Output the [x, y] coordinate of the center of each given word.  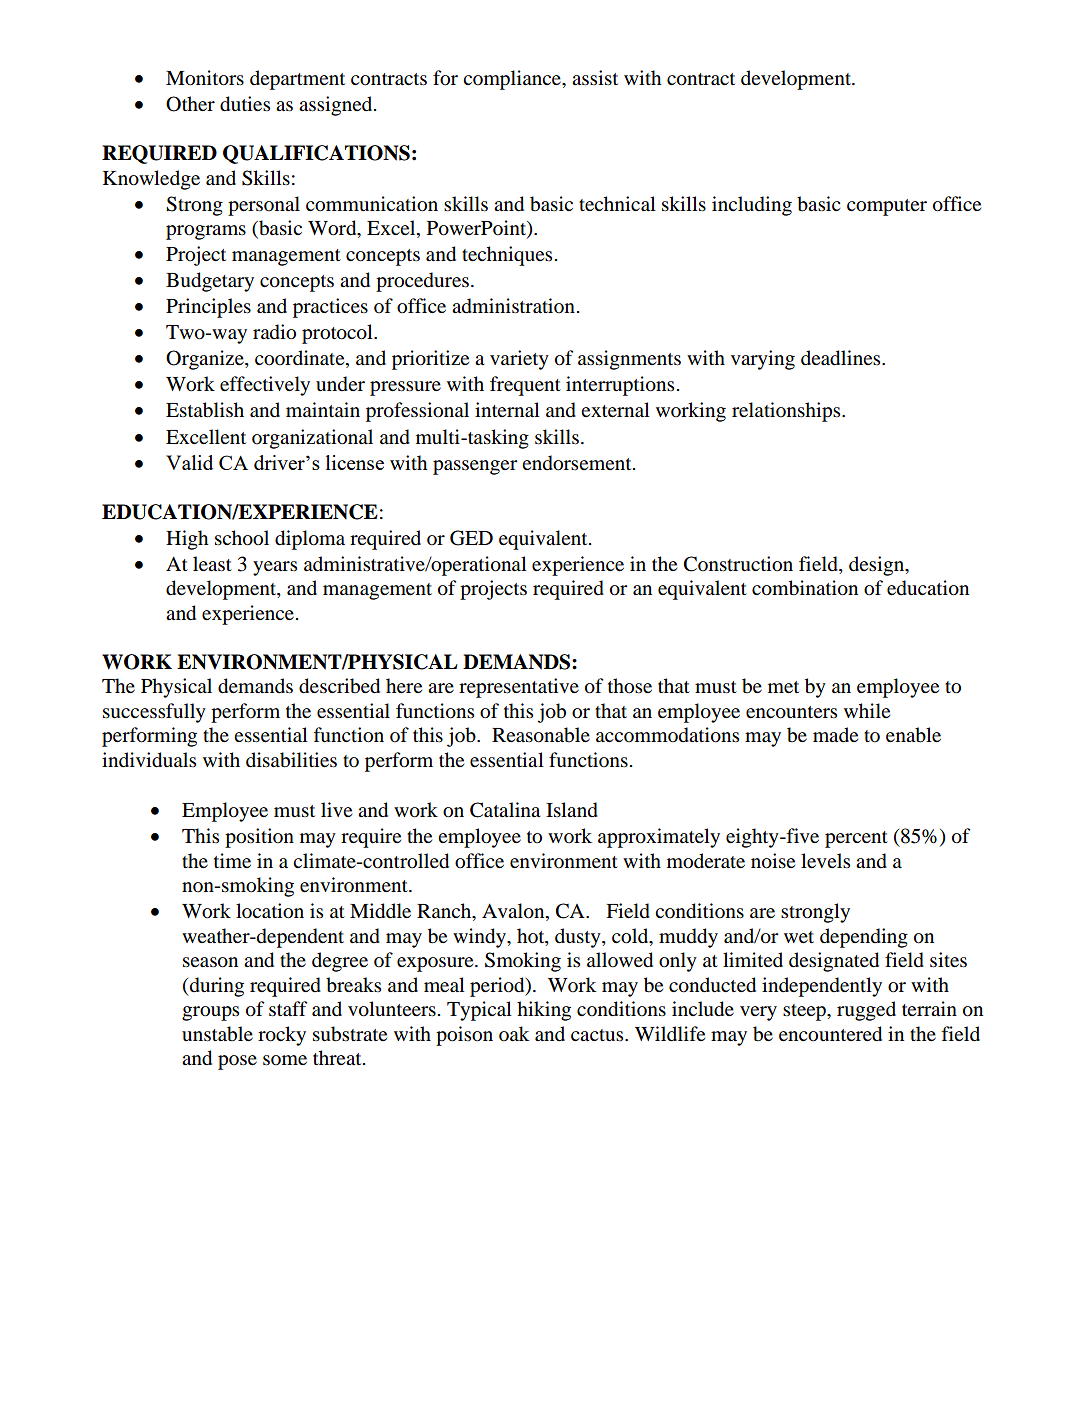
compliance [513, 80]
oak [514, 1034]
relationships [787, 412]
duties [245, 104]
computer [887, 207]
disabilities [291, 760]
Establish [205, 410]
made [835, 735]
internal [507, 409]
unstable [217, 1034]
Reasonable [541, 735]
